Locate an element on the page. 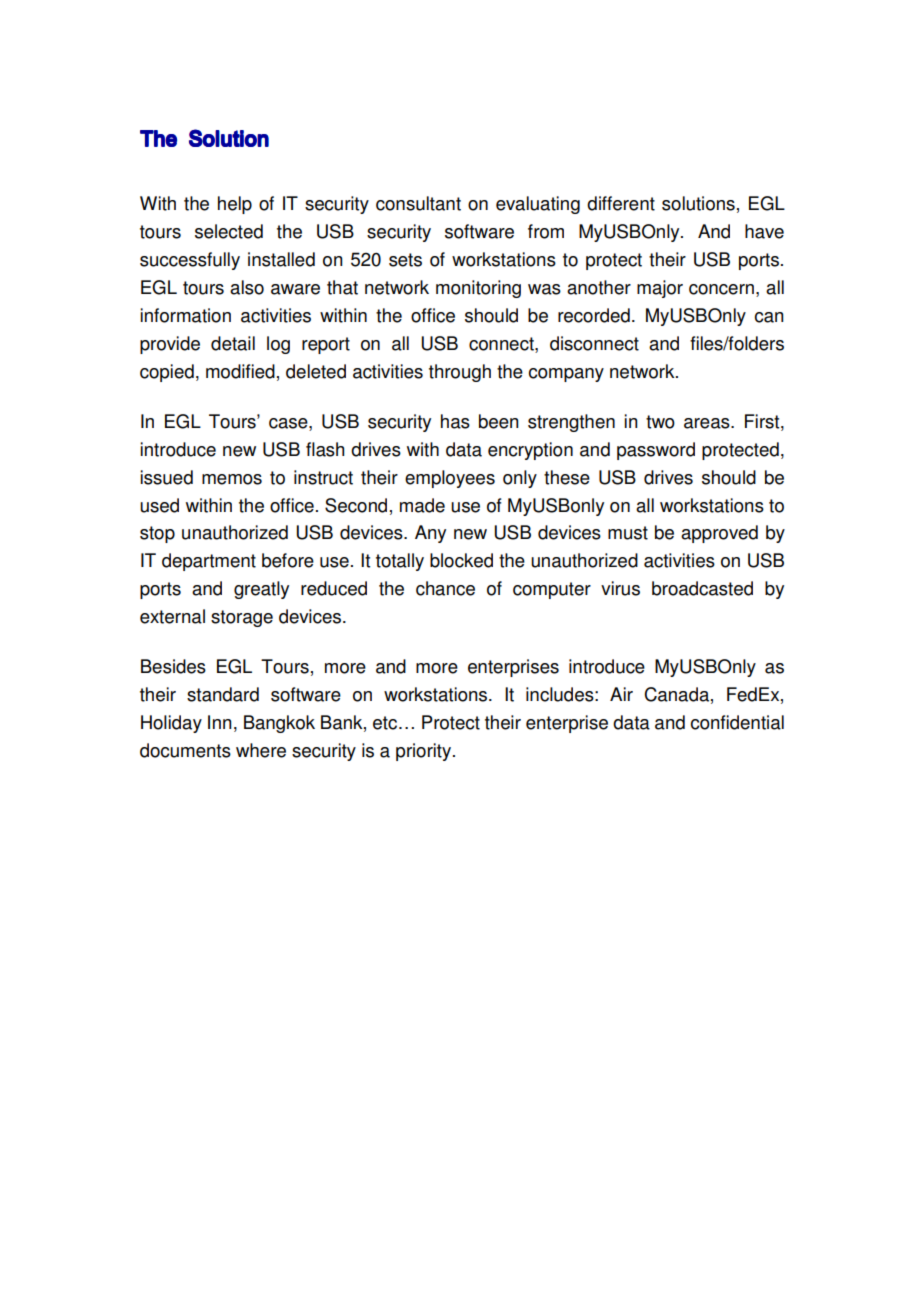 The image size is (924, 1308). Inn is located at coordinates (220, 722).
